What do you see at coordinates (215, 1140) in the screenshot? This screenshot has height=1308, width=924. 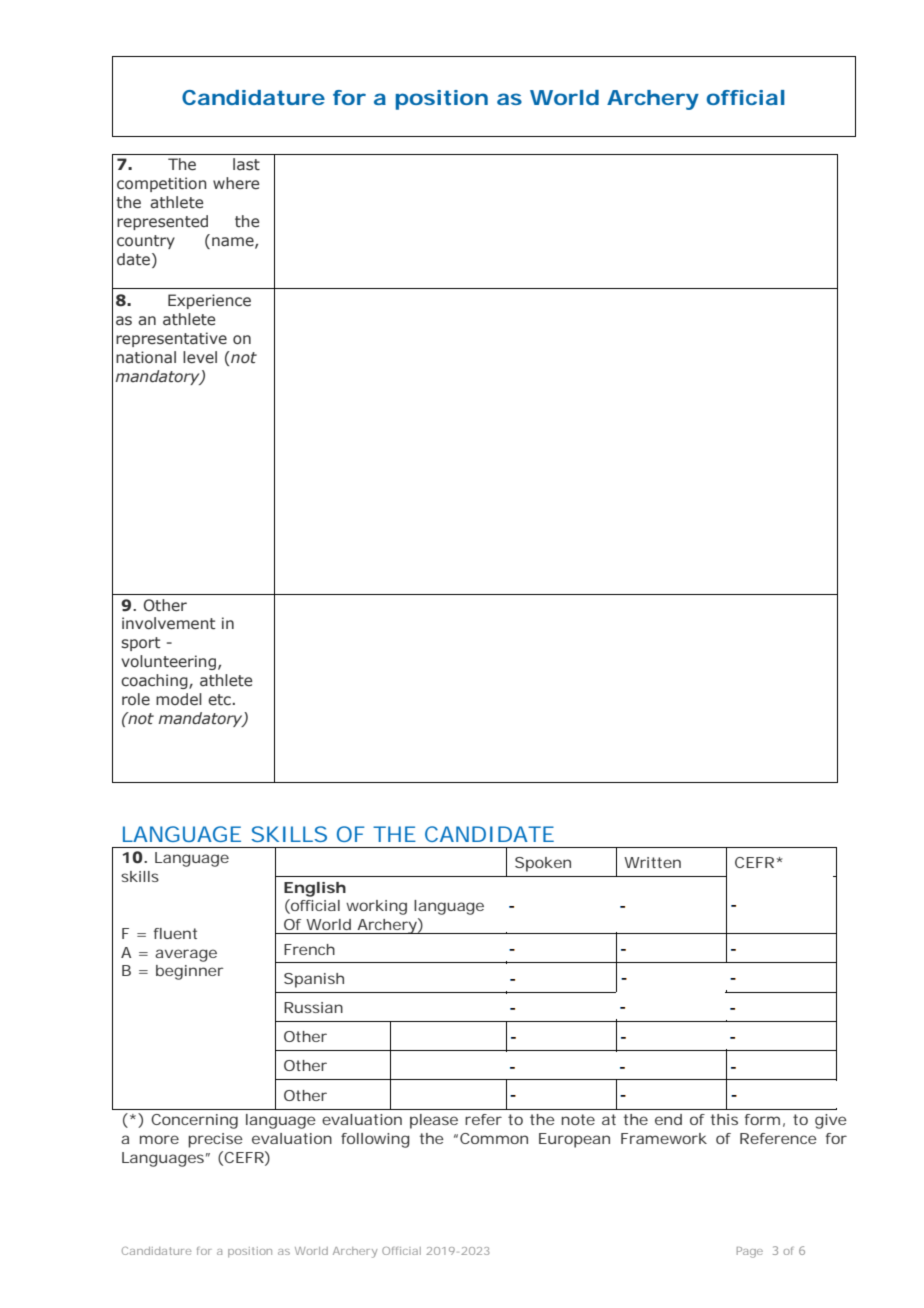 I see `precise` at bounding box center [215, 1140].
